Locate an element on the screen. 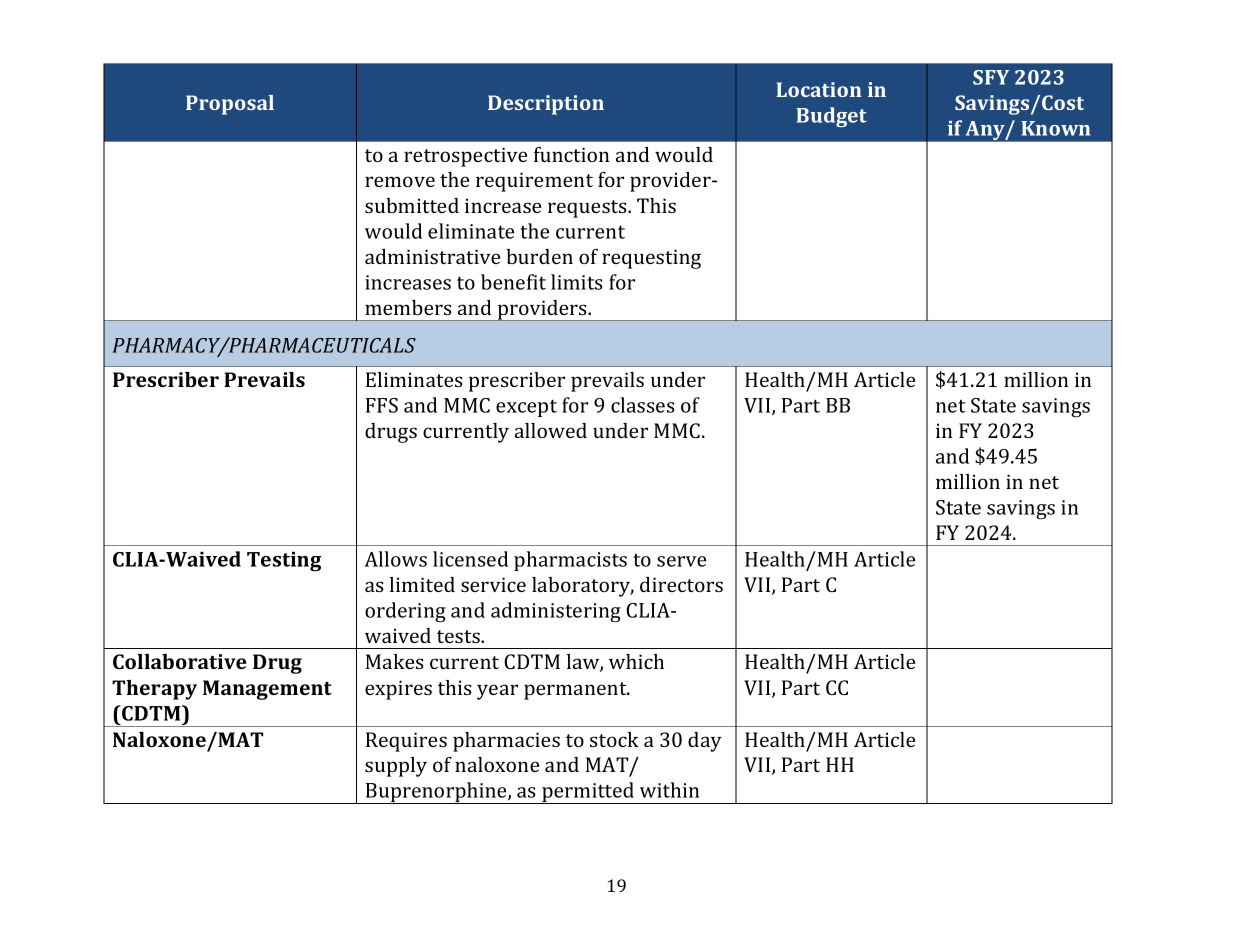 The width and height of the screenshot is (1233, 952). permitted is located at coordinates (588, 793).
